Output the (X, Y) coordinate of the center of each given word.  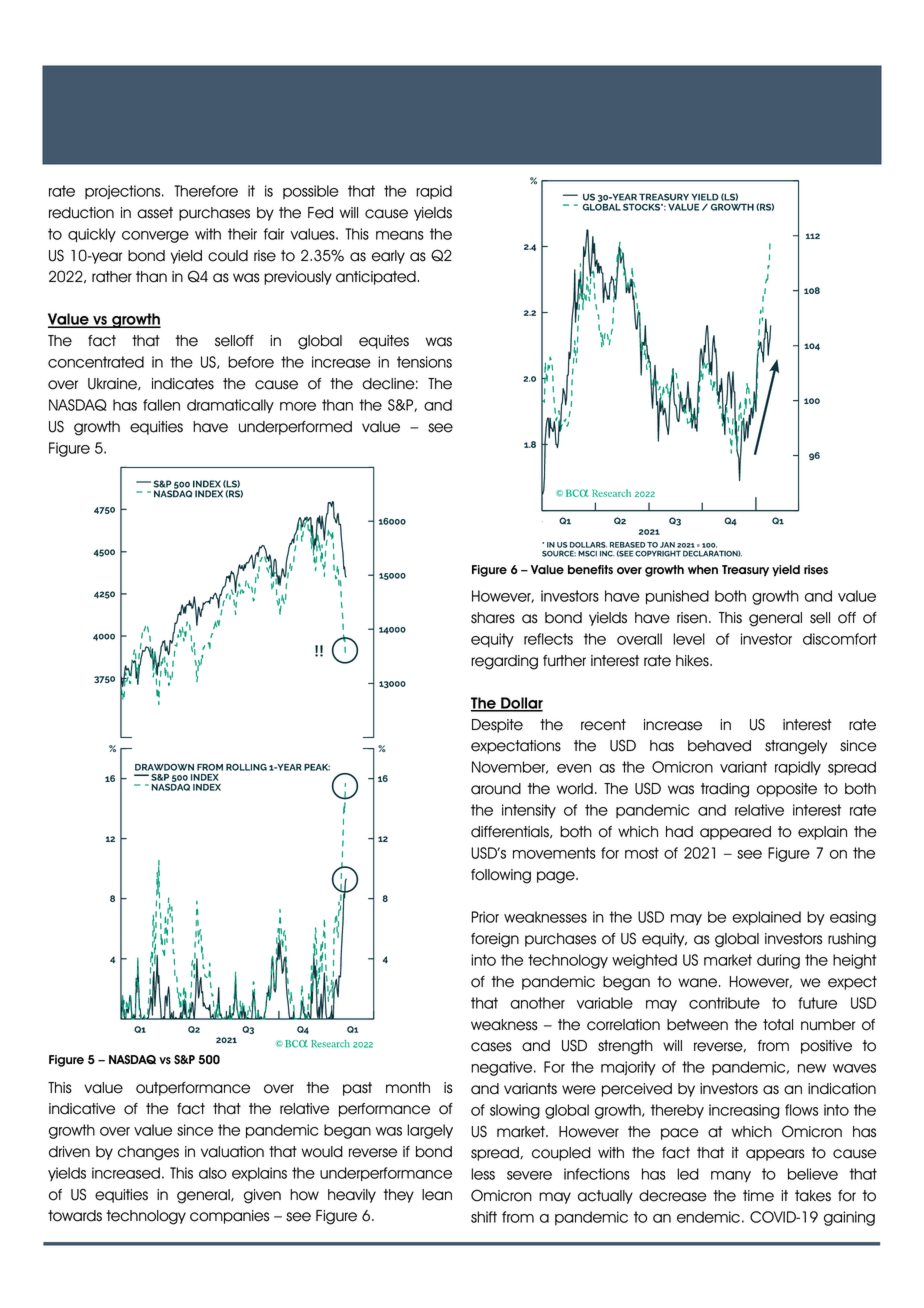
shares (493, 618)
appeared (735, 833)
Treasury (745, 571)
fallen (161, 405)
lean (437, 1195)
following (501, 876)
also (213, 1173)
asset (155, 213)
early (388, 257)
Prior (485, 917)
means (400, 235)
